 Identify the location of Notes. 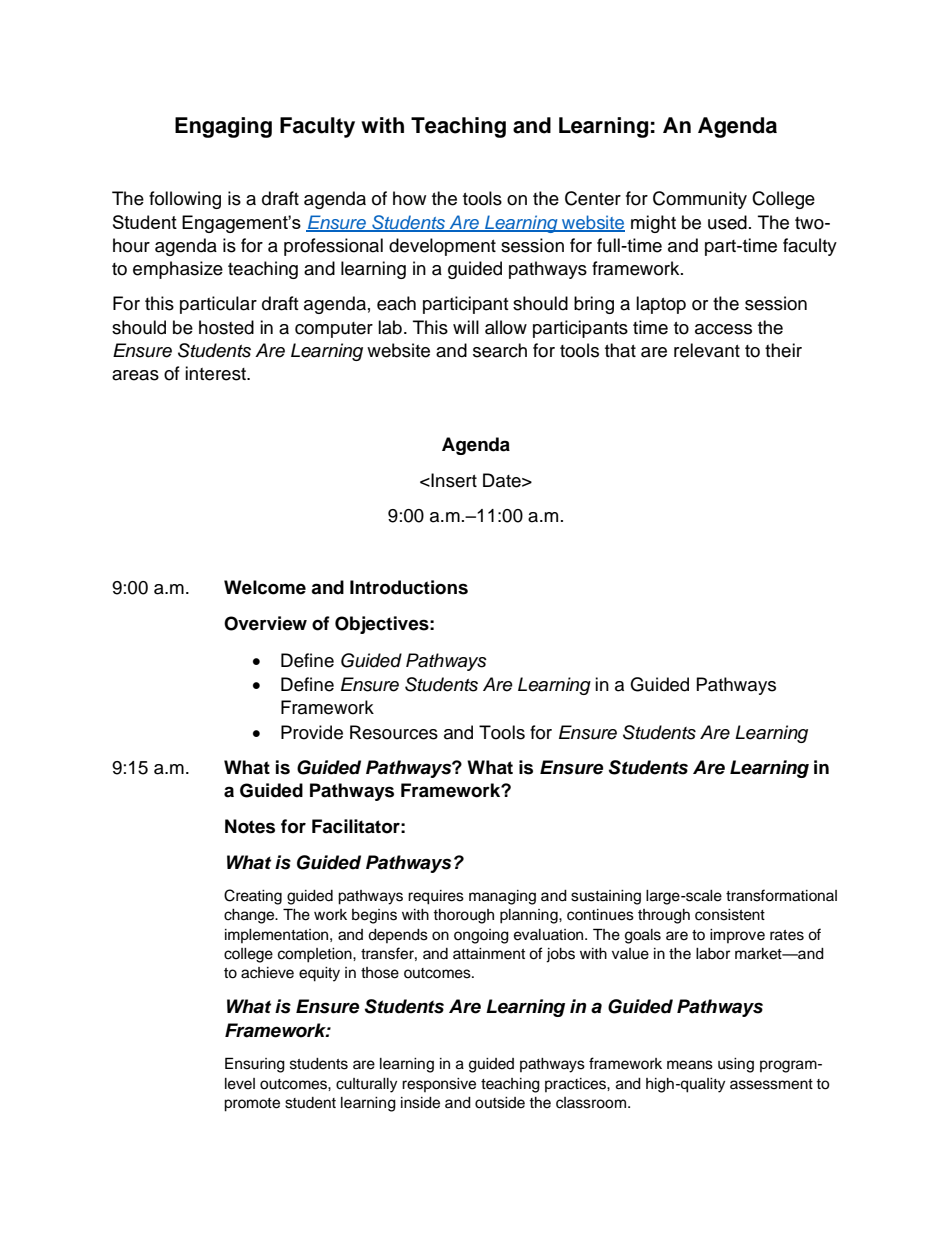
(250, 826).
